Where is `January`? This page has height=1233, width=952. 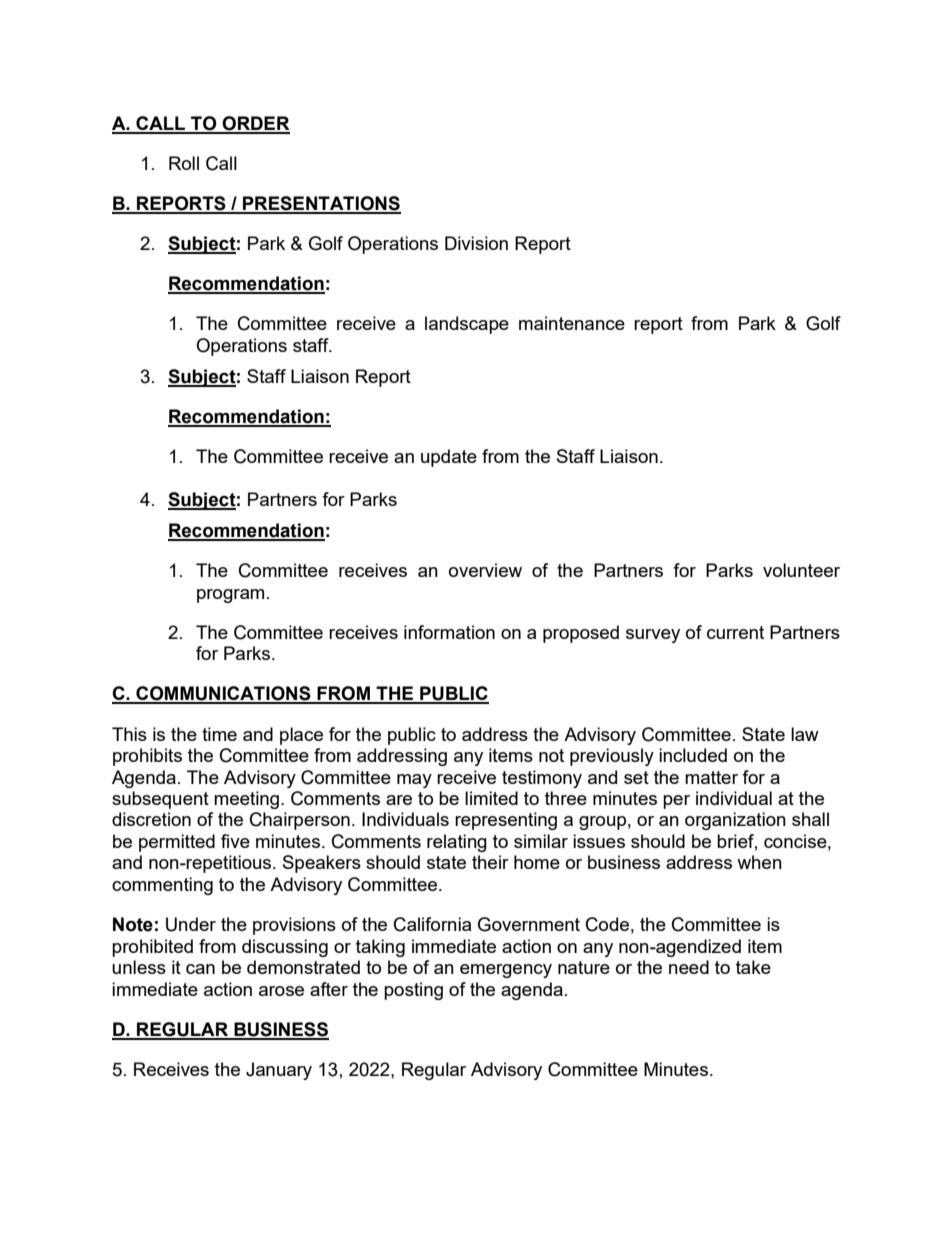
January is located at coordinates (279, 1071).
